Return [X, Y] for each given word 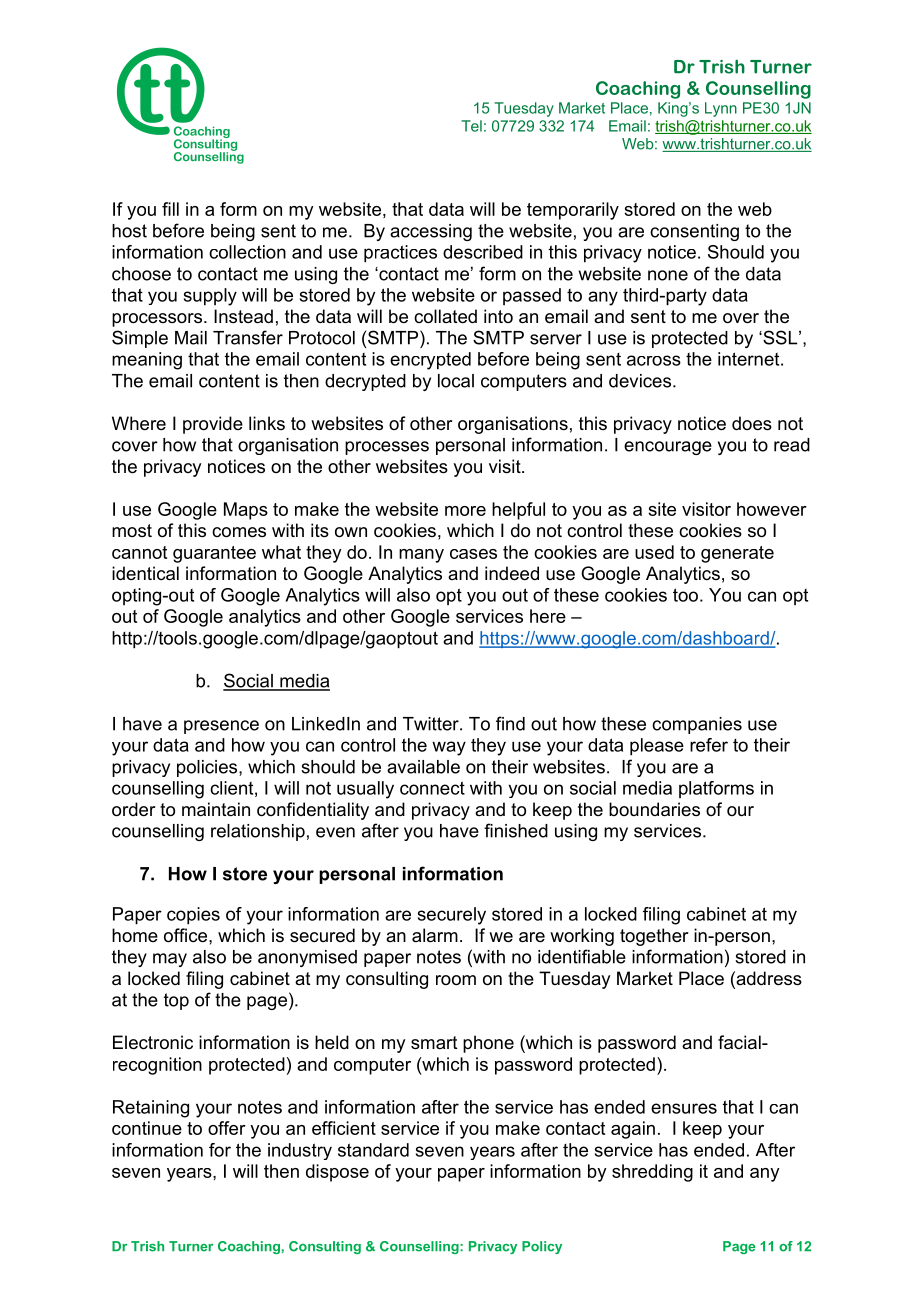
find [510, 723]
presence [221, 727]
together [654, 937]
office [187, 935]
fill [170, 209]
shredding [652, 1173]
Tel [471, 126]
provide [213, 425]
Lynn [721, 109]
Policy [542, 1247]
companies [697, 725]
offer [227, 1128]
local [456, 381]
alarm [435, 935]
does [752, 423]
